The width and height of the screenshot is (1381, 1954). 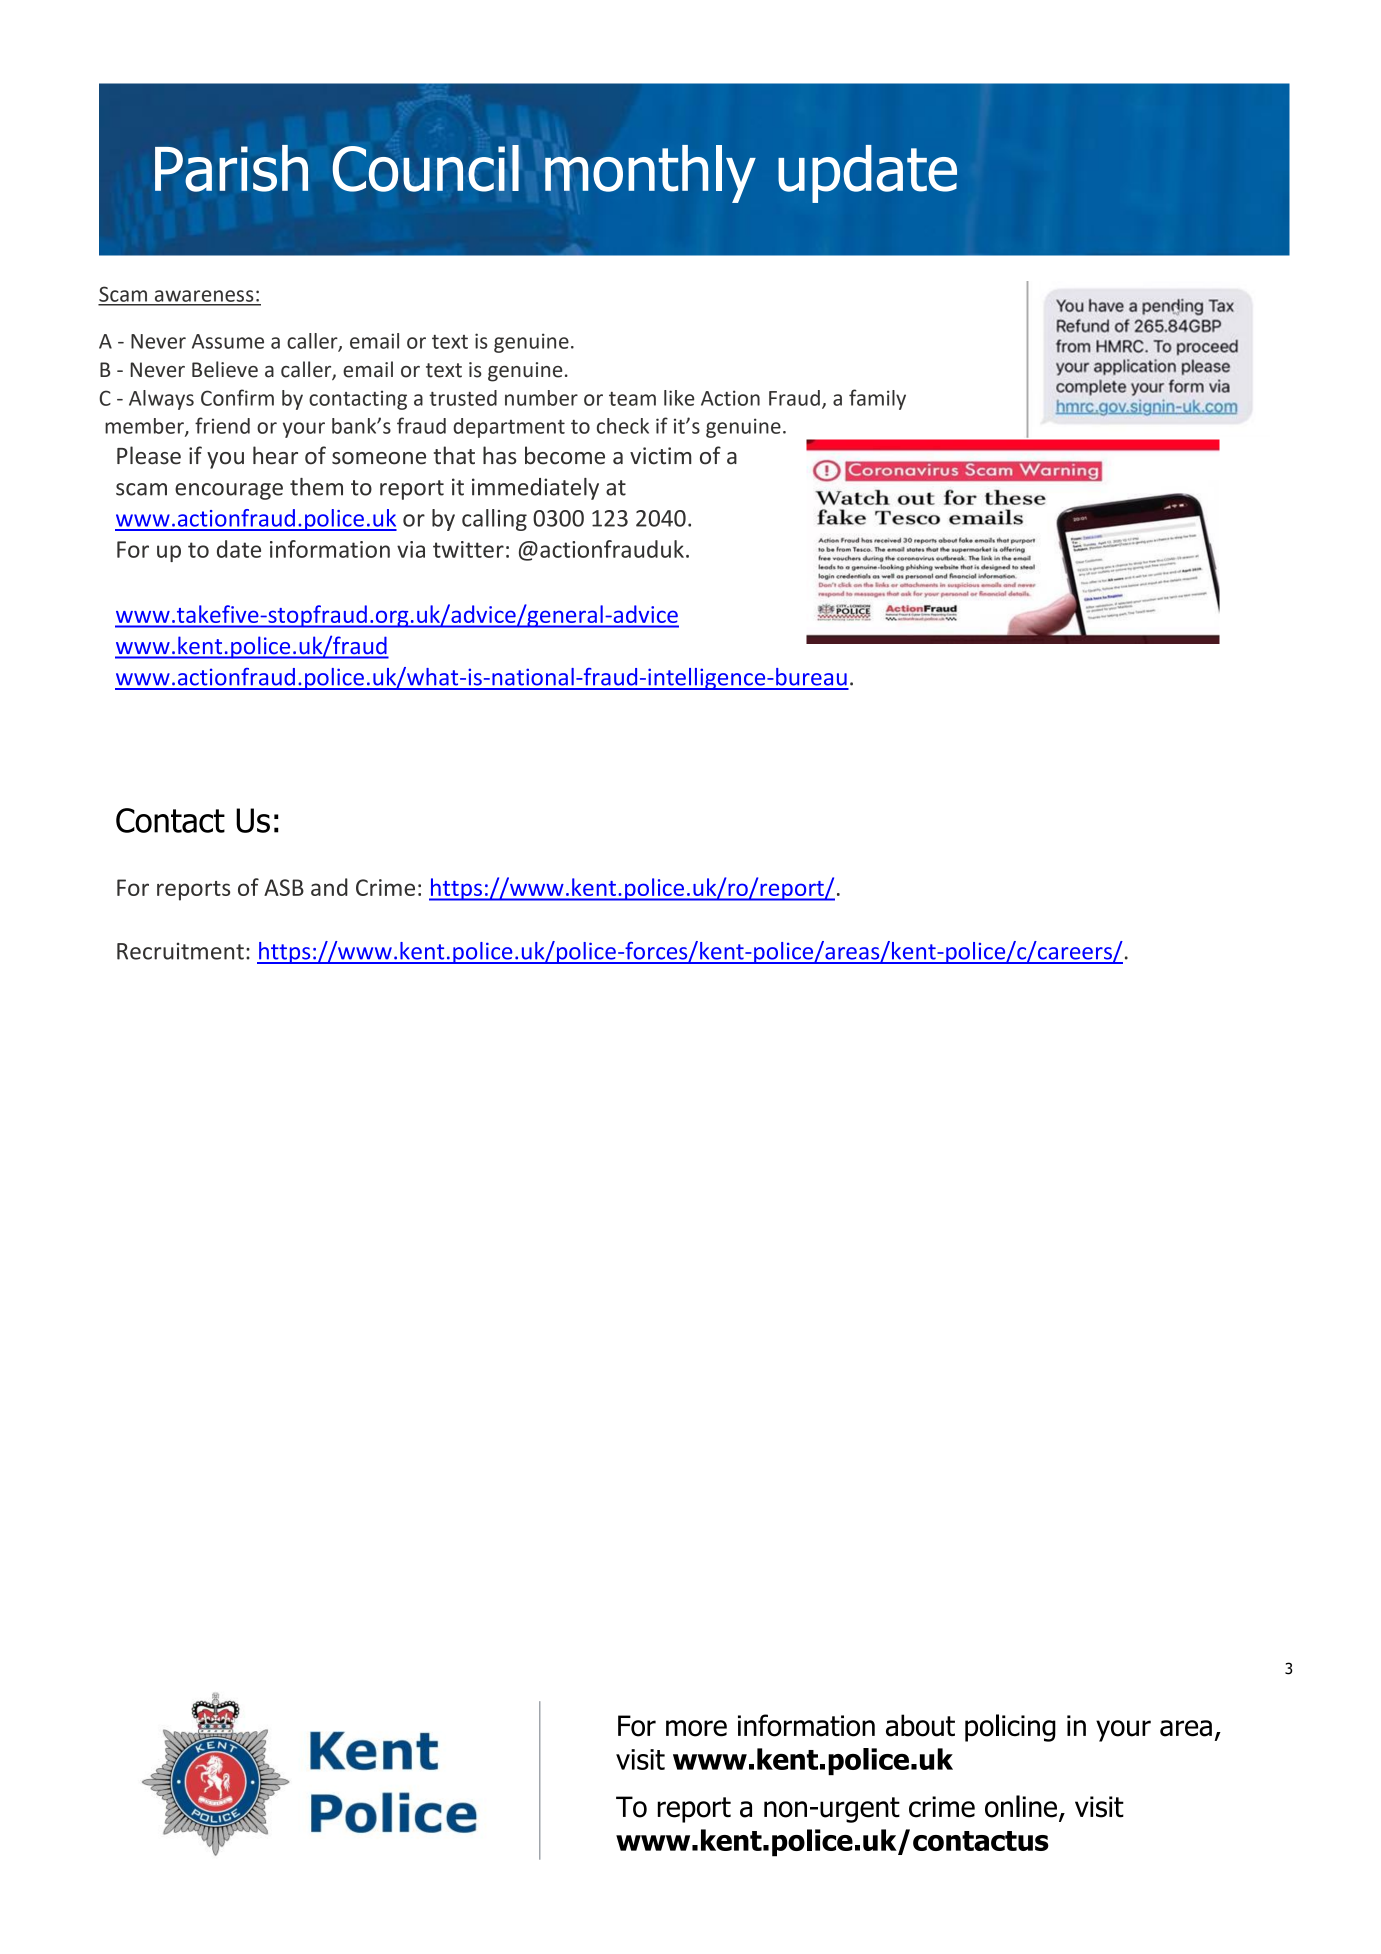 What do you see at coordinates (1010, 1728) in the screenshot?
I see `policing` at bounding box center [1010, 1728].
